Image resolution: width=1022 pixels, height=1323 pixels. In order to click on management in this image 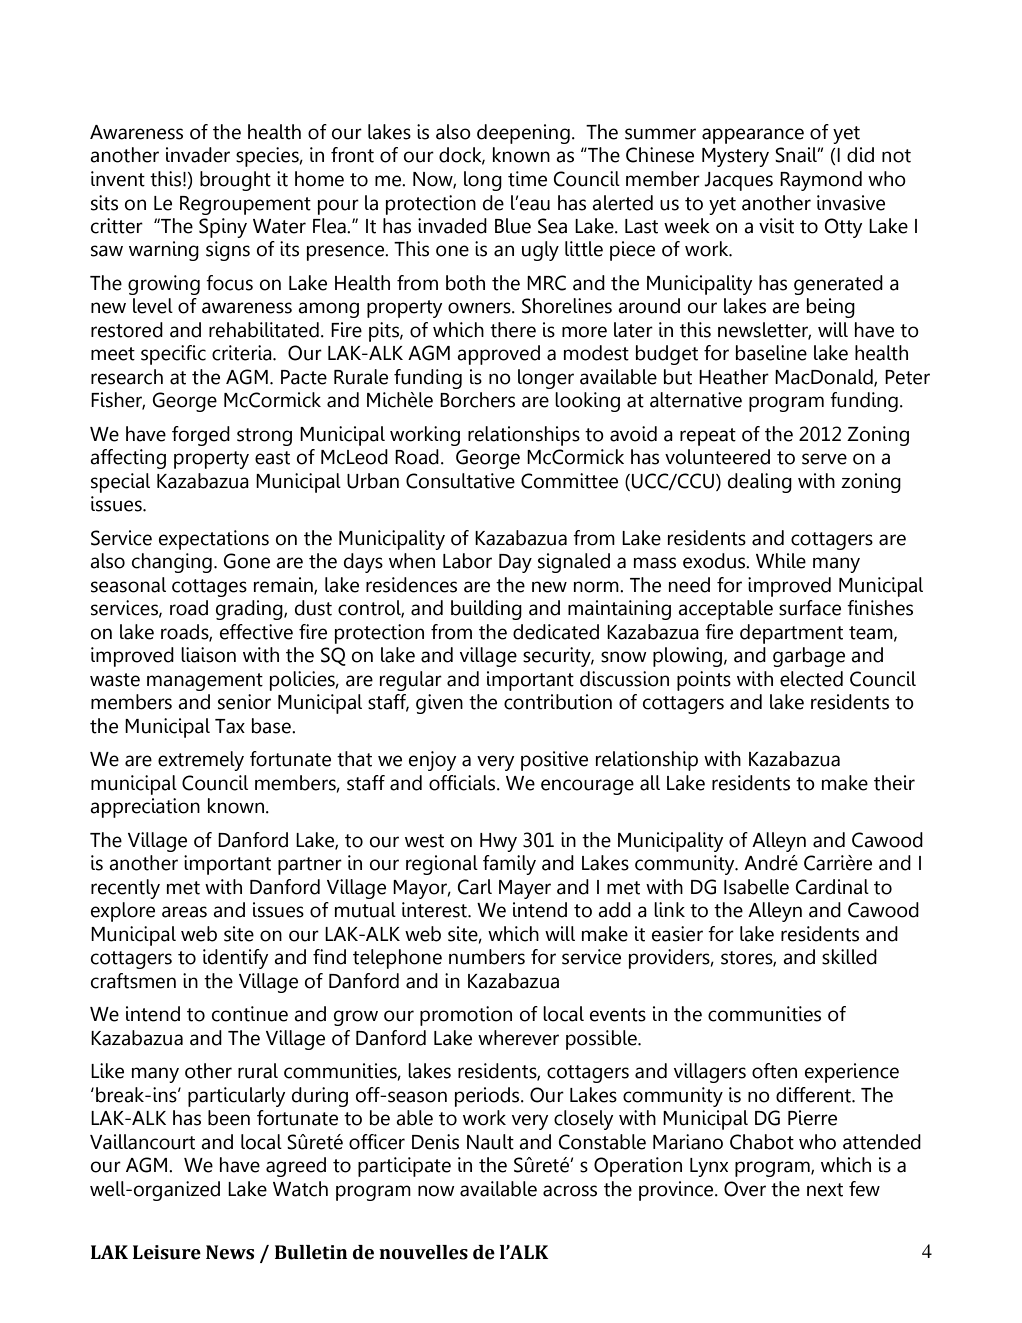, I will do `click(205, 682)`.
